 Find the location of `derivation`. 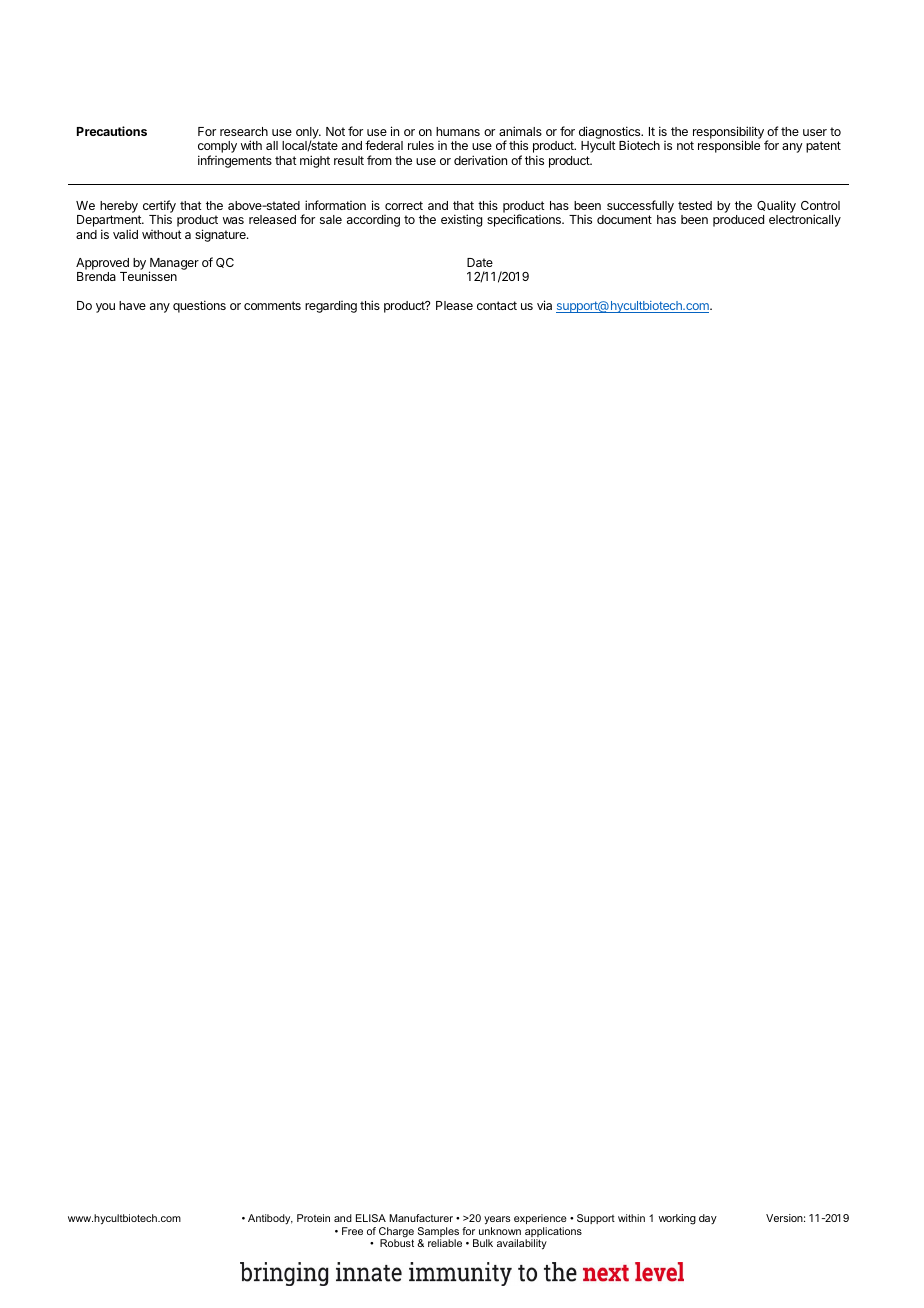

derivation is located at coordinates (480, 160).
